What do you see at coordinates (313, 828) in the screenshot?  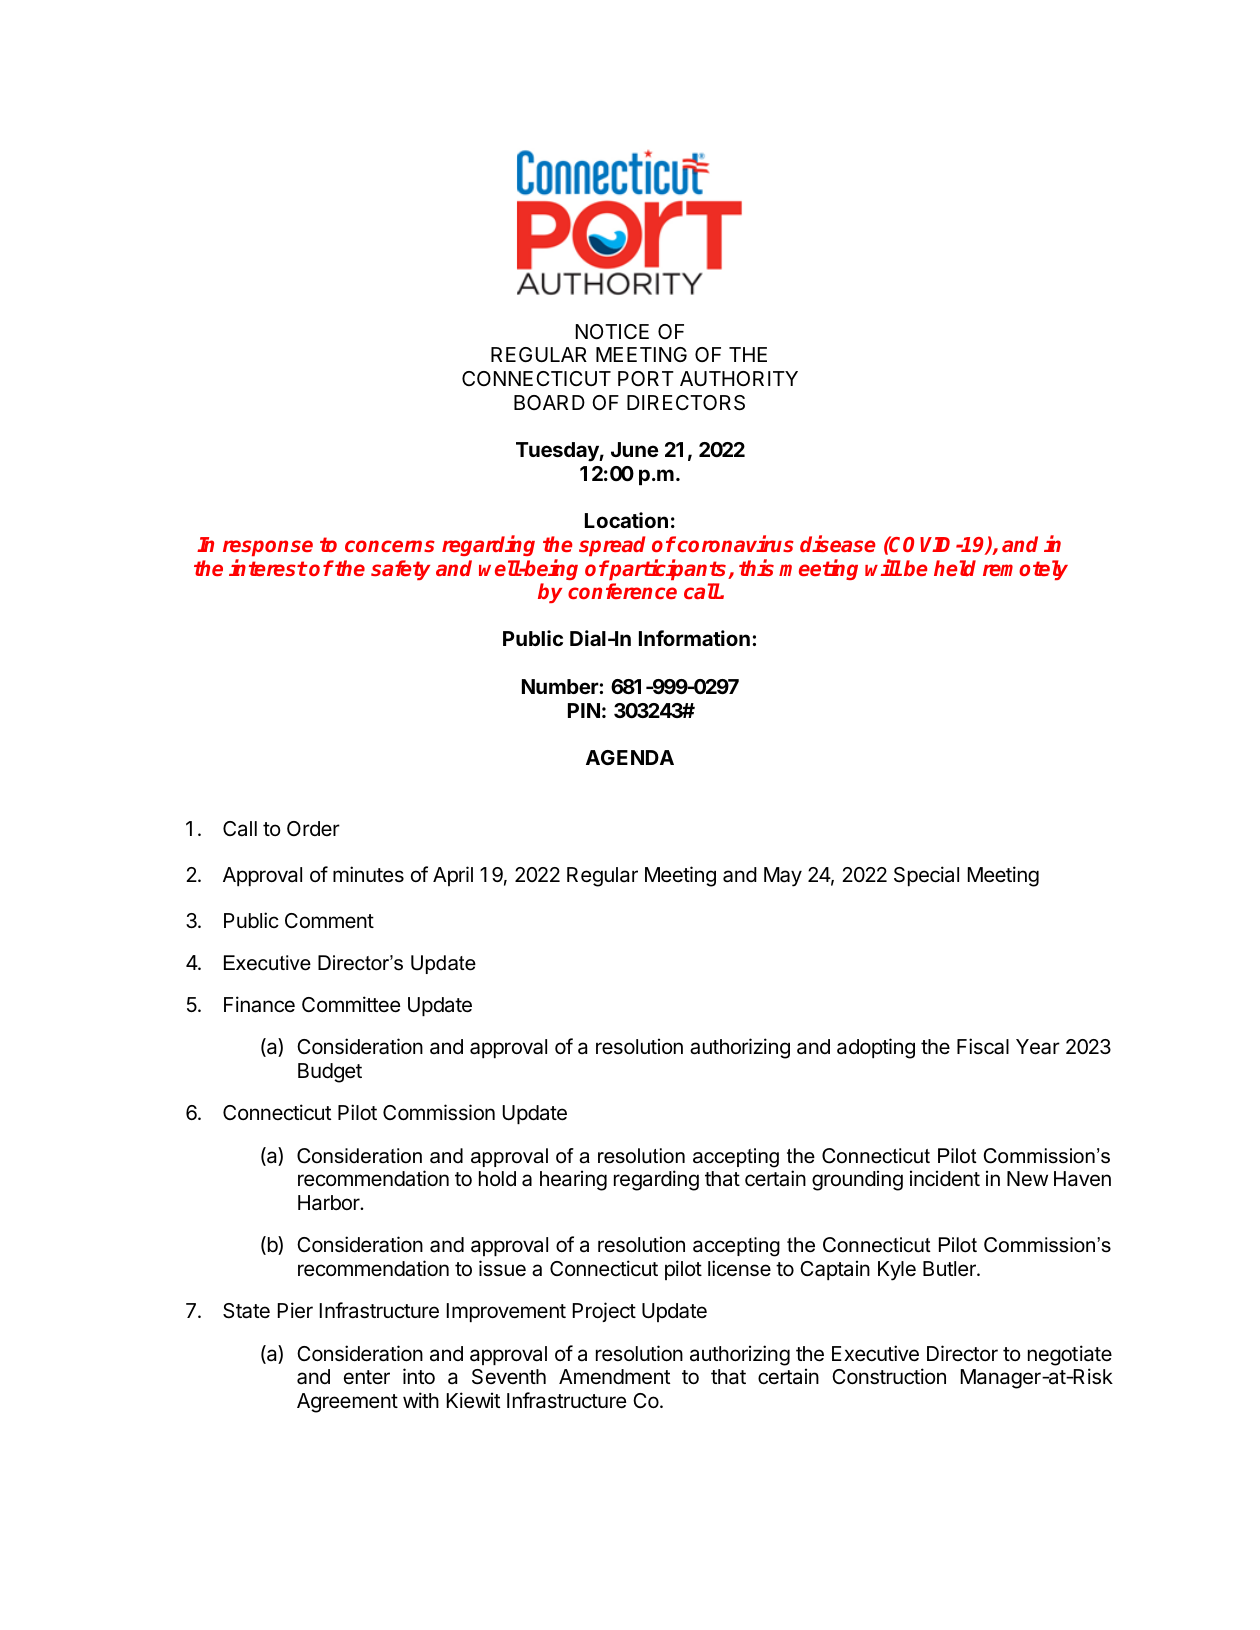 I see `Order` at bounding box center [313, 828].
